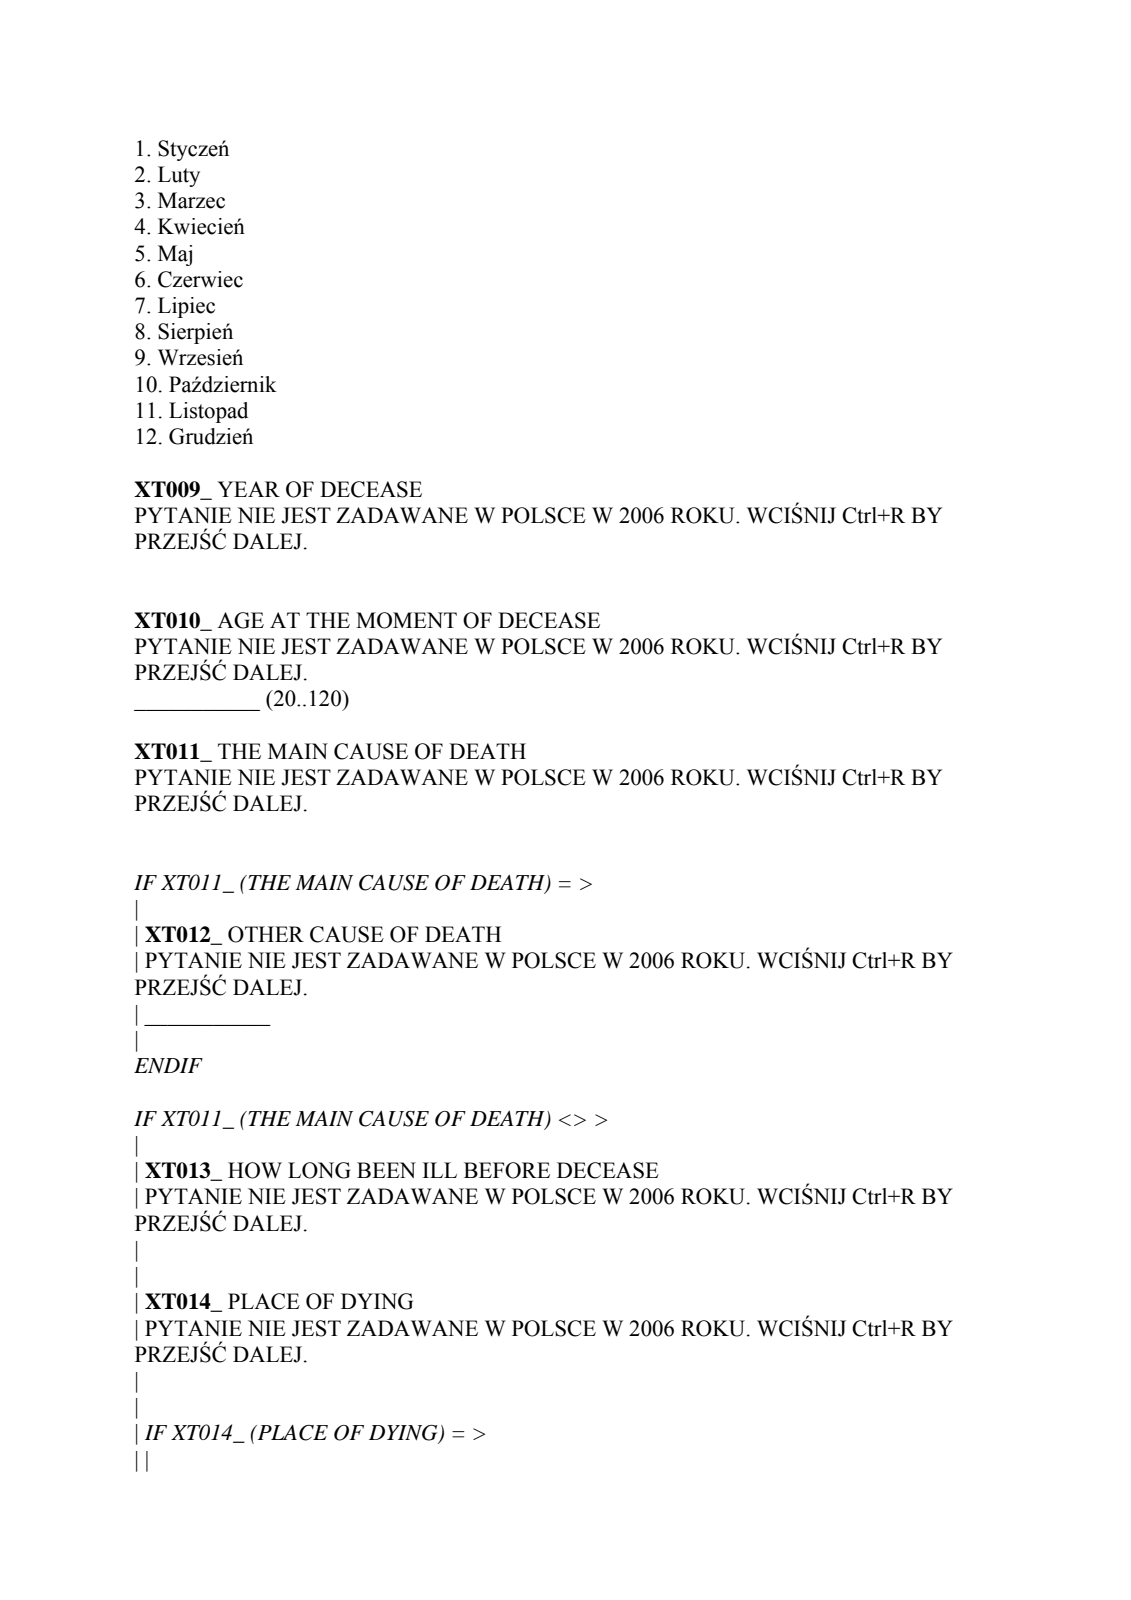 This screenshot has height=1600, width=1131. Describe the element at coordinates (175, 255) in the screenshot. I see `Maj` at that location.
